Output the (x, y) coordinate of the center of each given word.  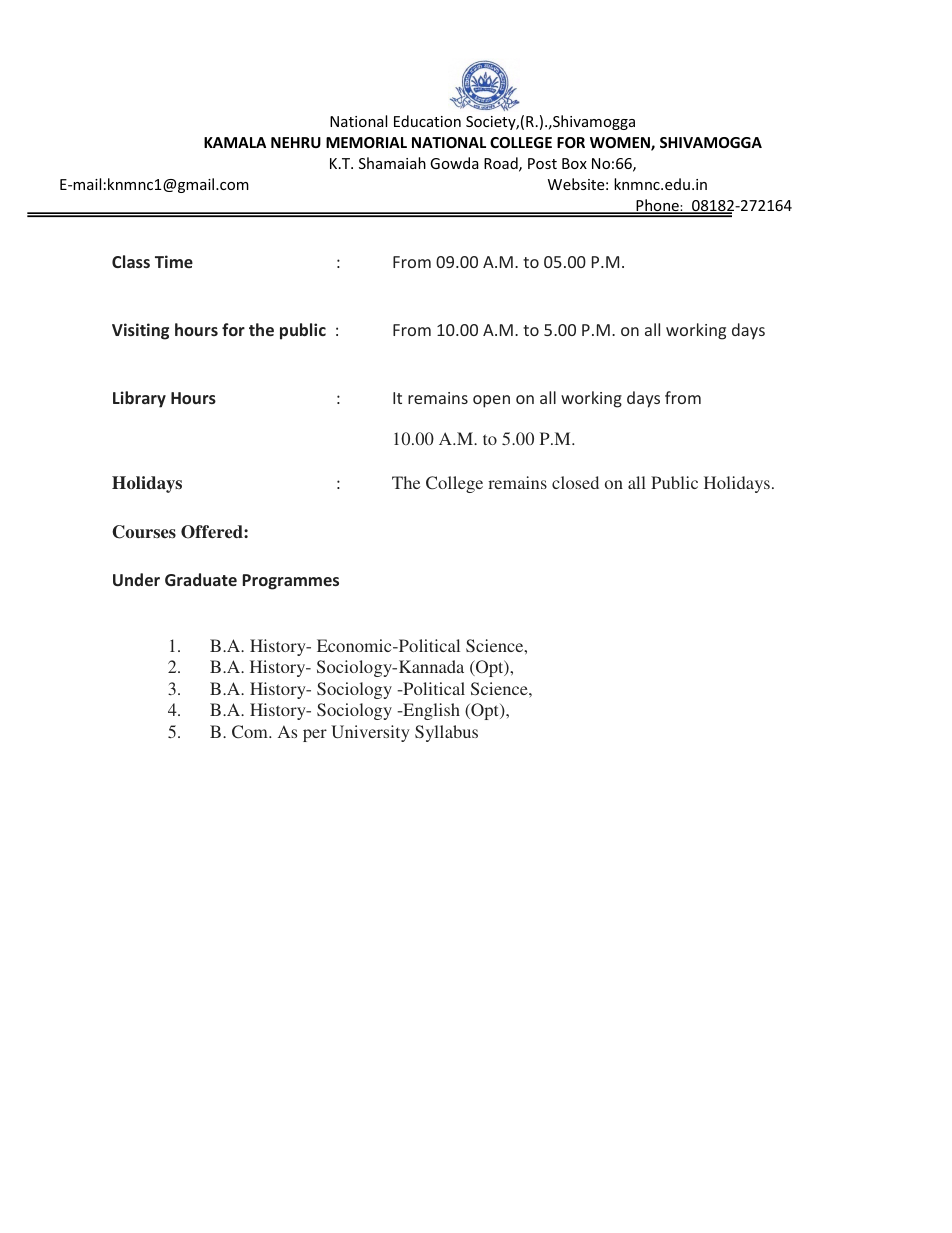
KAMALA (235, 142)
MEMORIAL (366, 142)
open (491, 401)
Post (542, 163)
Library (139, 399)
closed (575, 482)
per (315, 735)
